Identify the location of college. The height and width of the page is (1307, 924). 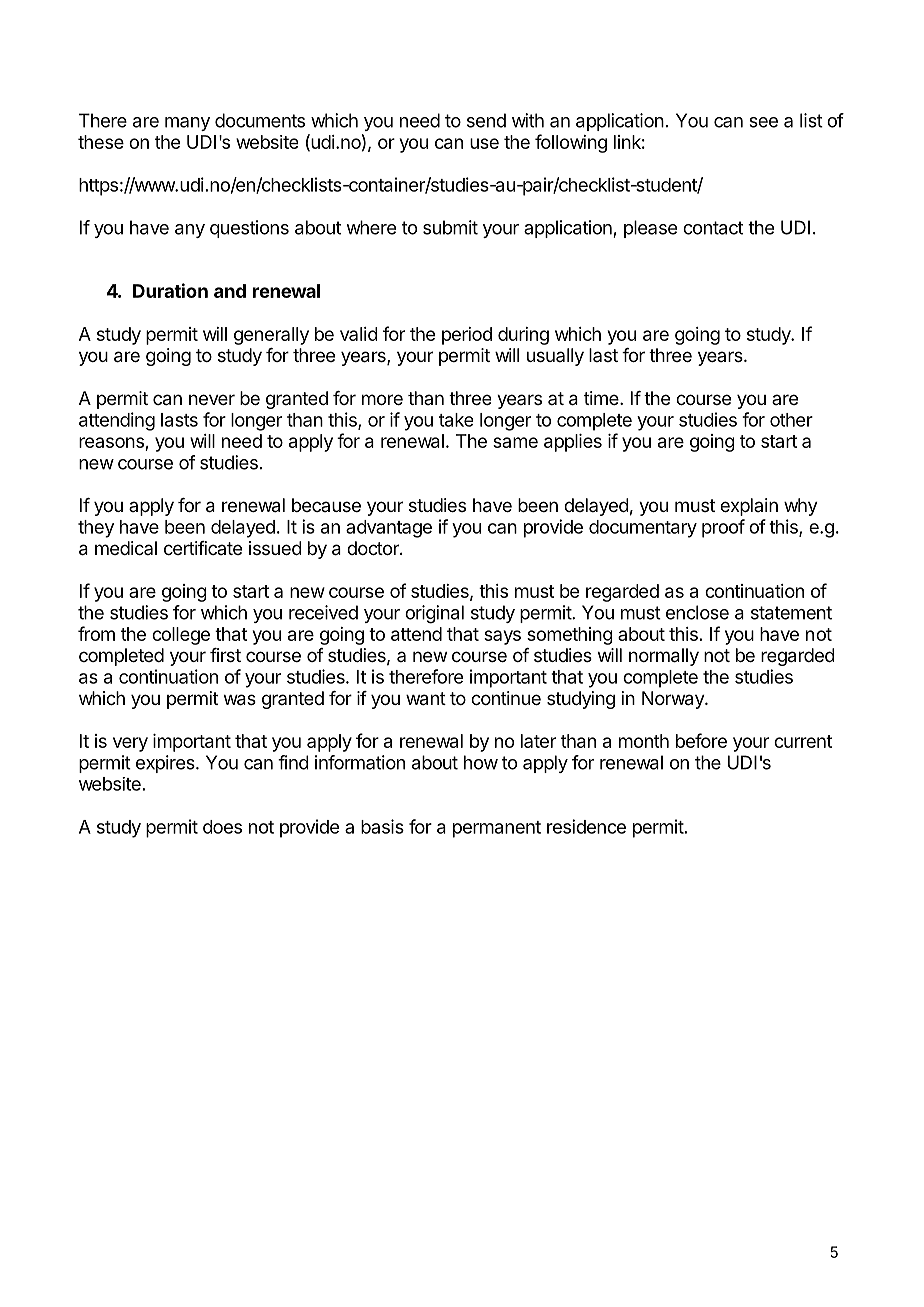
(181, 636).
